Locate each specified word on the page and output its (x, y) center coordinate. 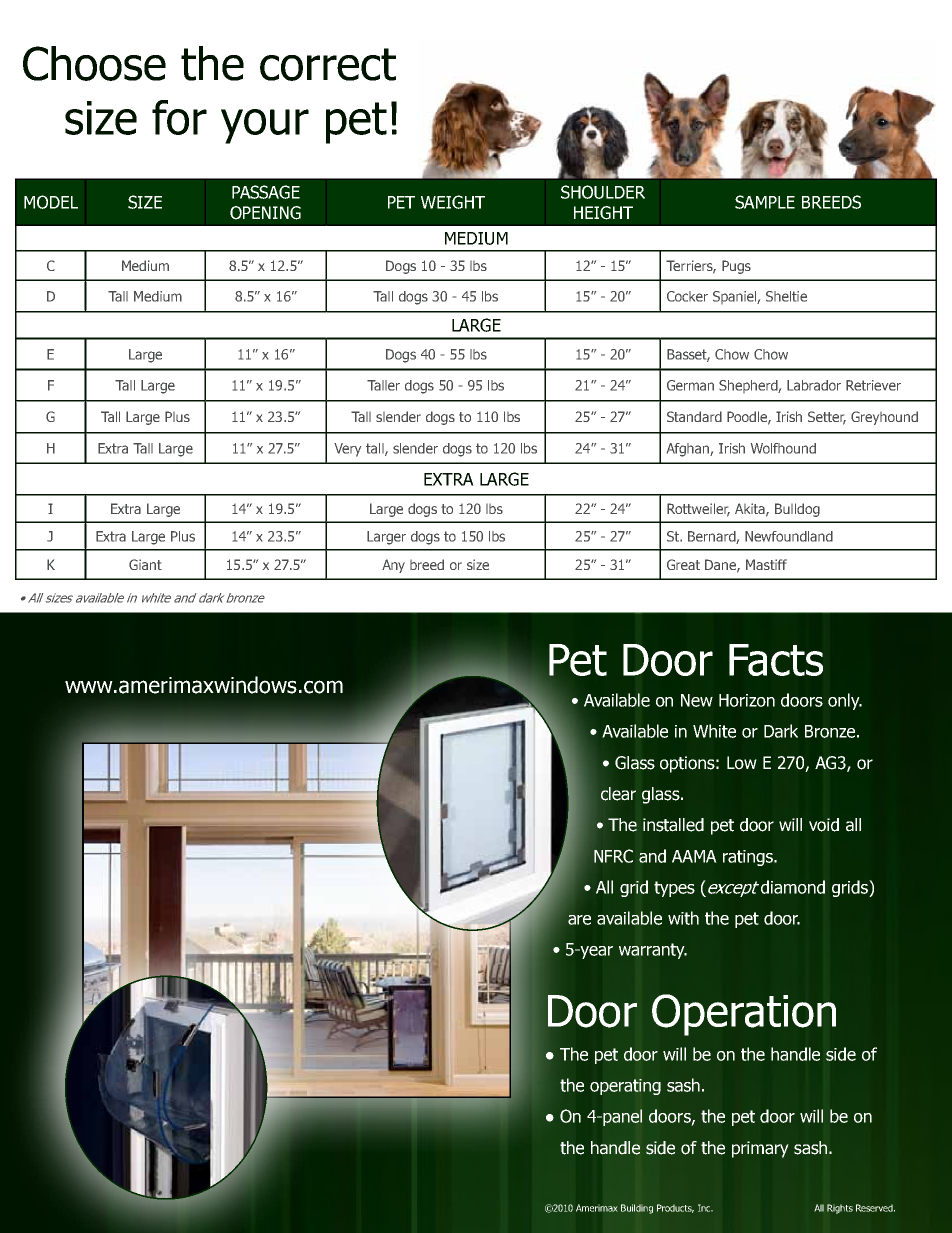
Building (637, 1209)
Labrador (814, 385)
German (690, 385)
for (179, 117)
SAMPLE (765, 202)
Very (347, 450)
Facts (776, 660)
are (579, 920)
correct (328, 64)
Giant (145, 564)
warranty (653, 951)
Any (393, 566)
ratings (749, 858)
